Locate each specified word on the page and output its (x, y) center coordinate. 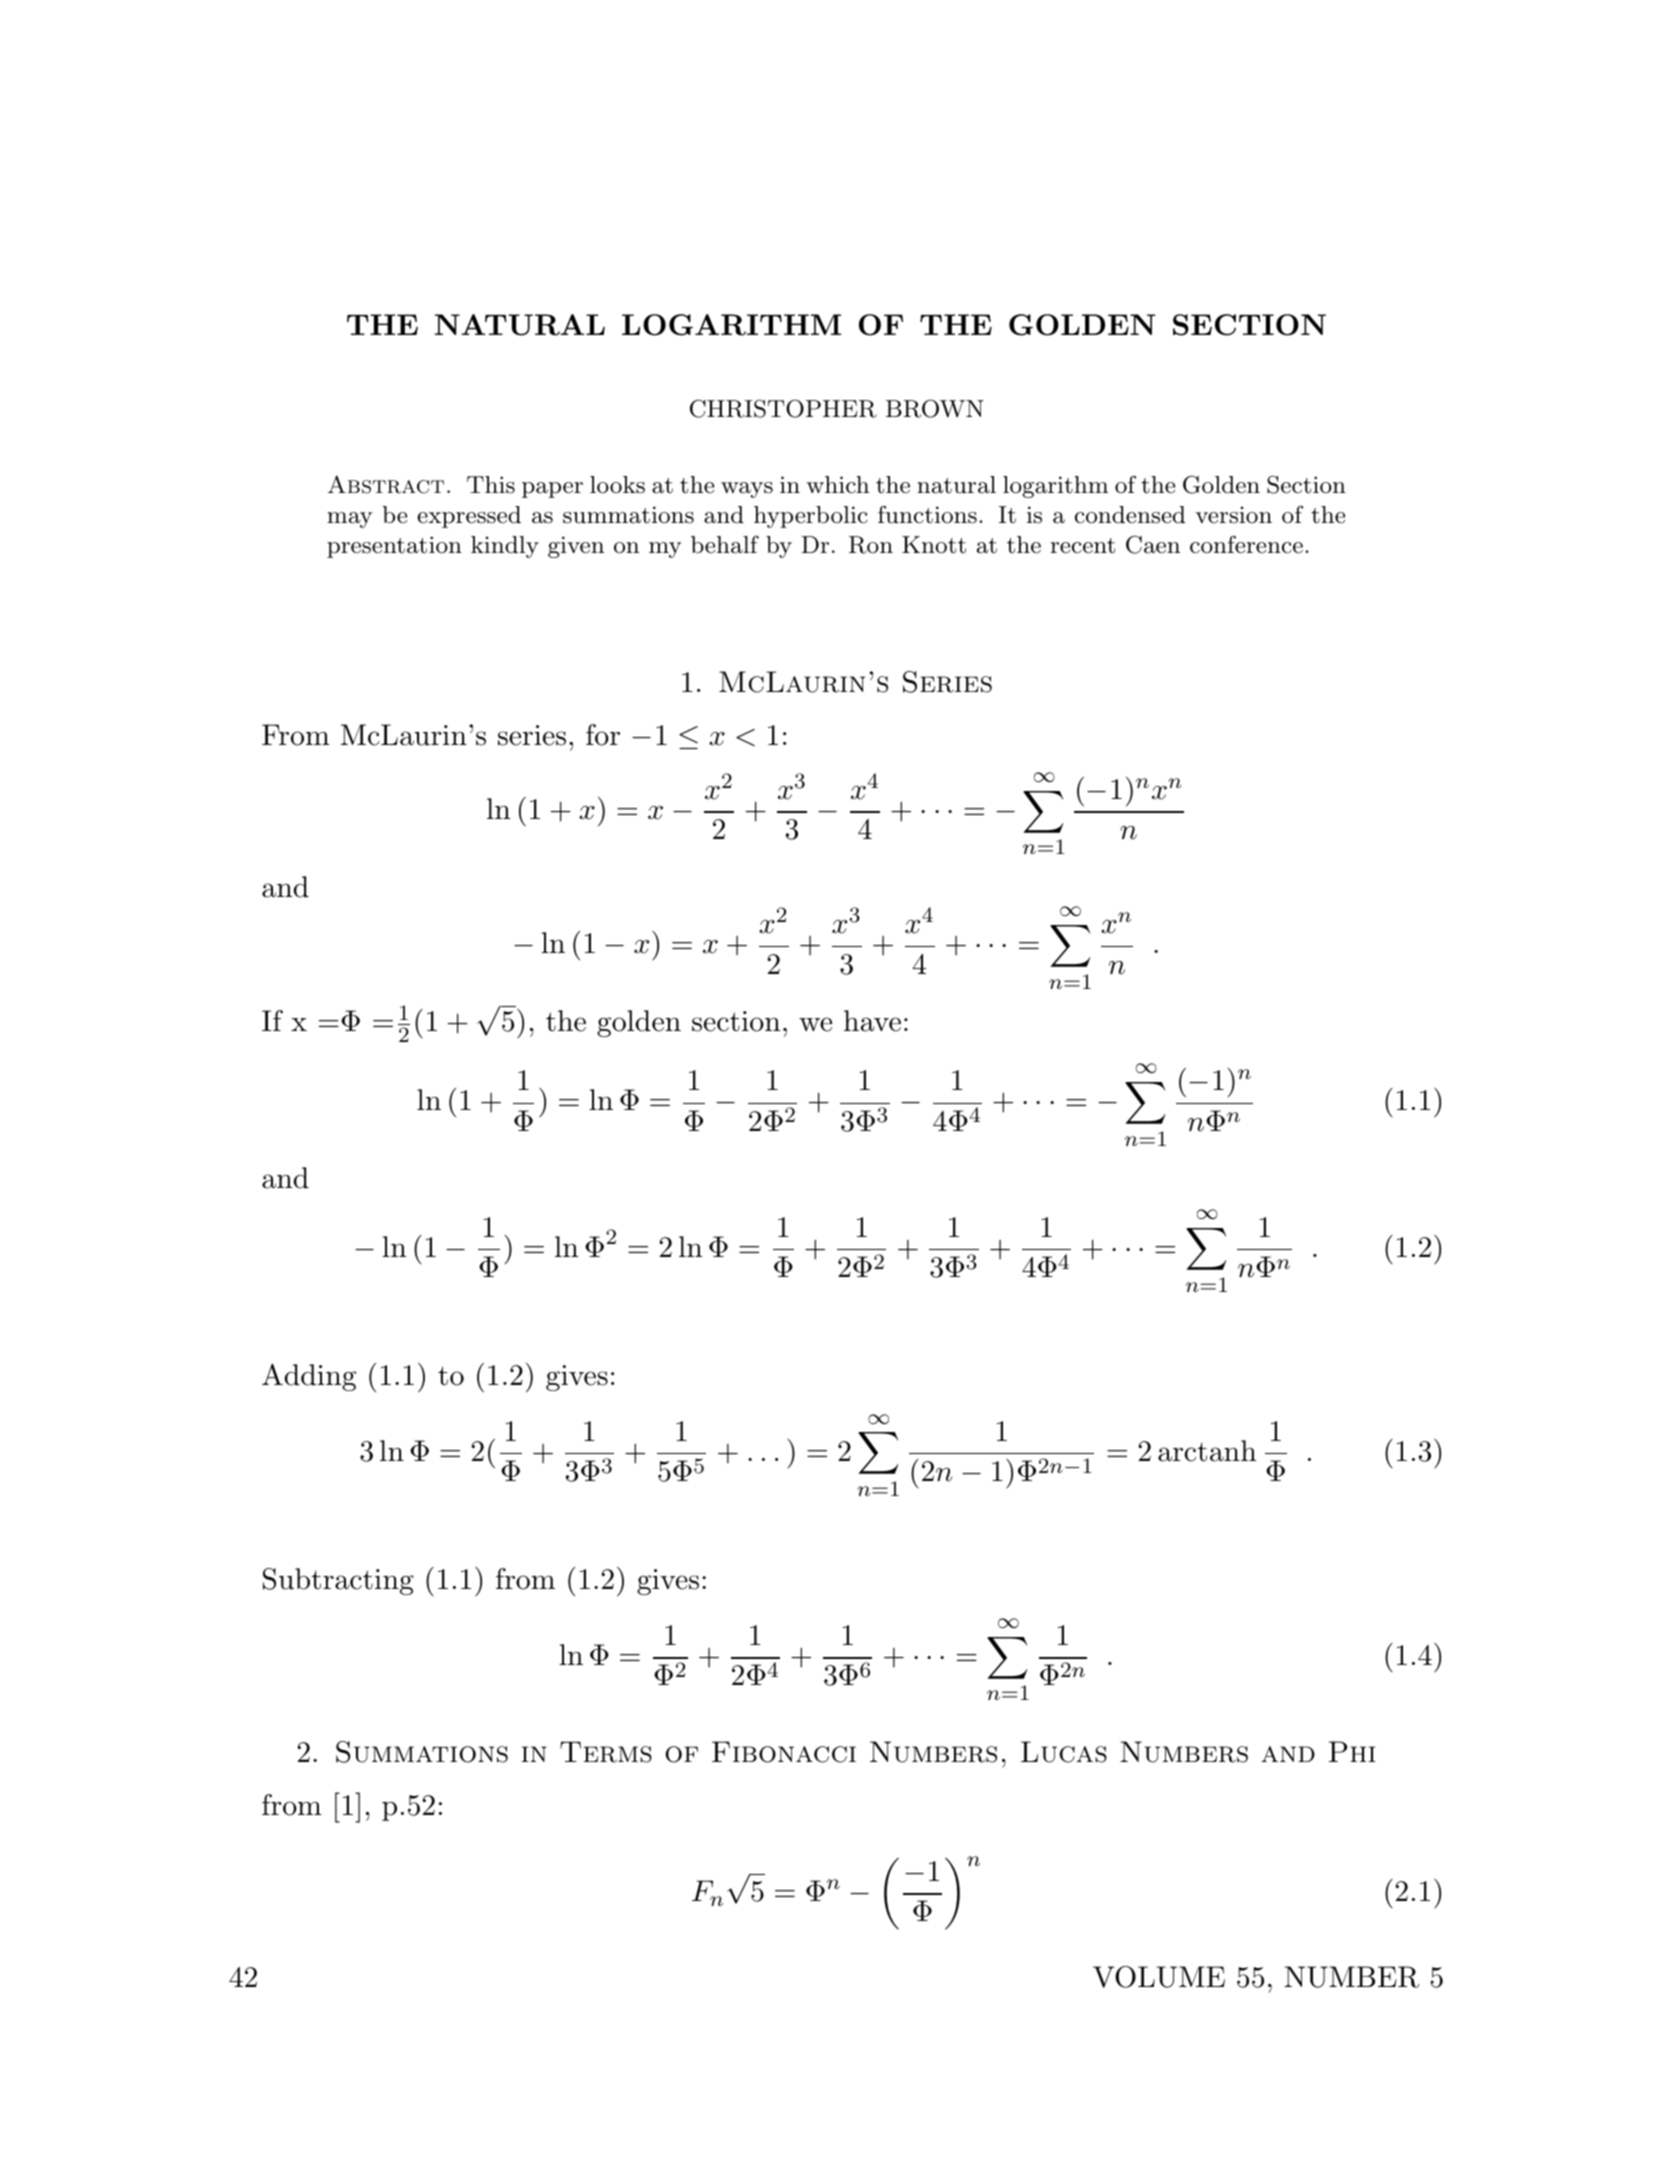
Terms (606, 1752)
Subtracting (338, 1581)
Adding (309, 1377)
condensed (1130, 515)
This (491, 485)
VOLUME (1159, 1977)
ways (747, 490)
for (603, 735)
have (872, 1021)
